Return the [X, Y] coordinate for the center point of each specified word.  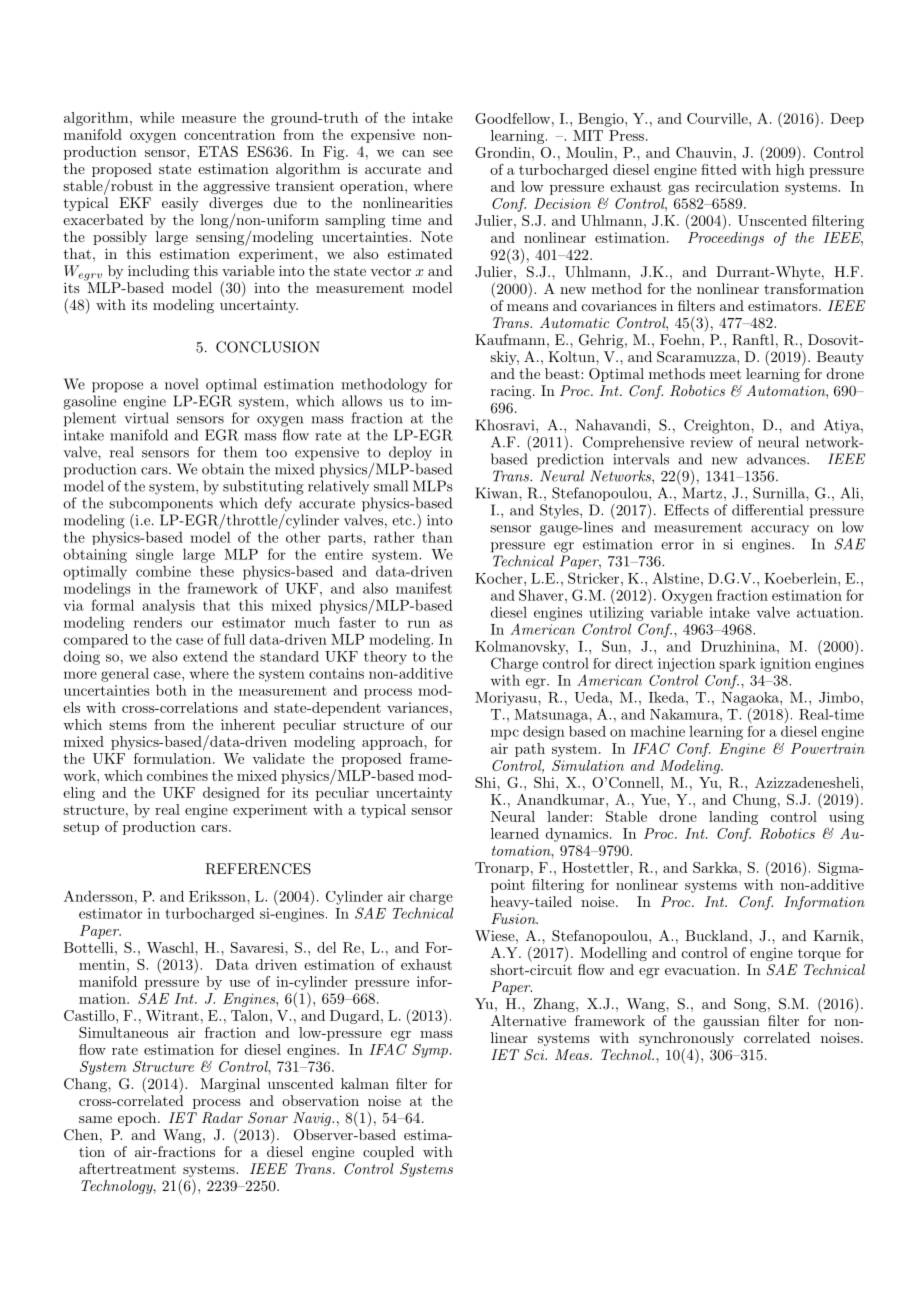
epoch [138, 1119]
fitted [719, 169]
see [443, 153]
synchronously [686, 1040]
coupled [388, 1153]
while [157, 117]
